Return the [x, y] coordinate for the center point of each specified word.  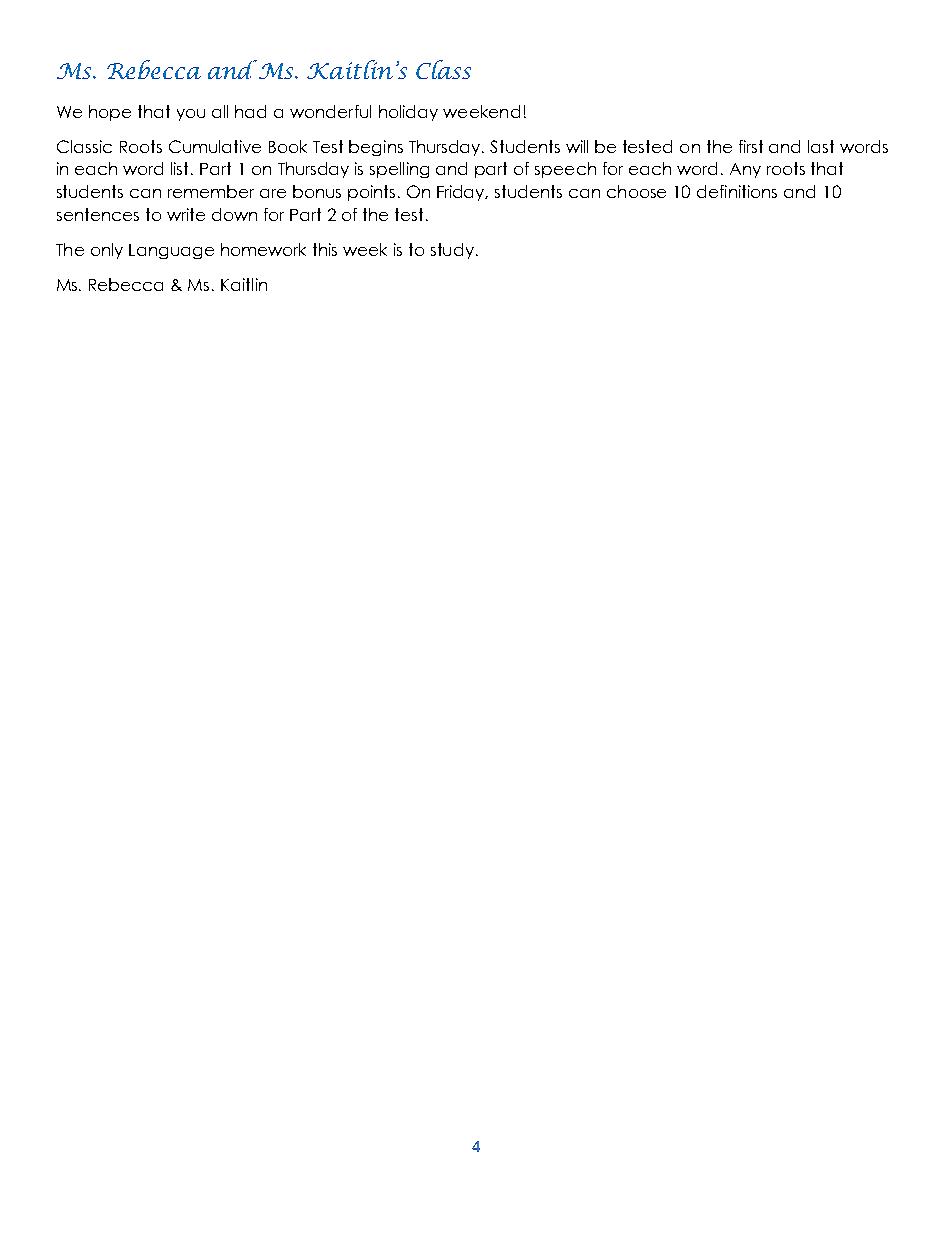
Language [171, 251]
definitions [737, 191]
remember [211, 191]
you [191, 115]
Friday [462, 193]
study [452, 251]
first [751, 146]
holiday [408, 113]
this [325, 249]
